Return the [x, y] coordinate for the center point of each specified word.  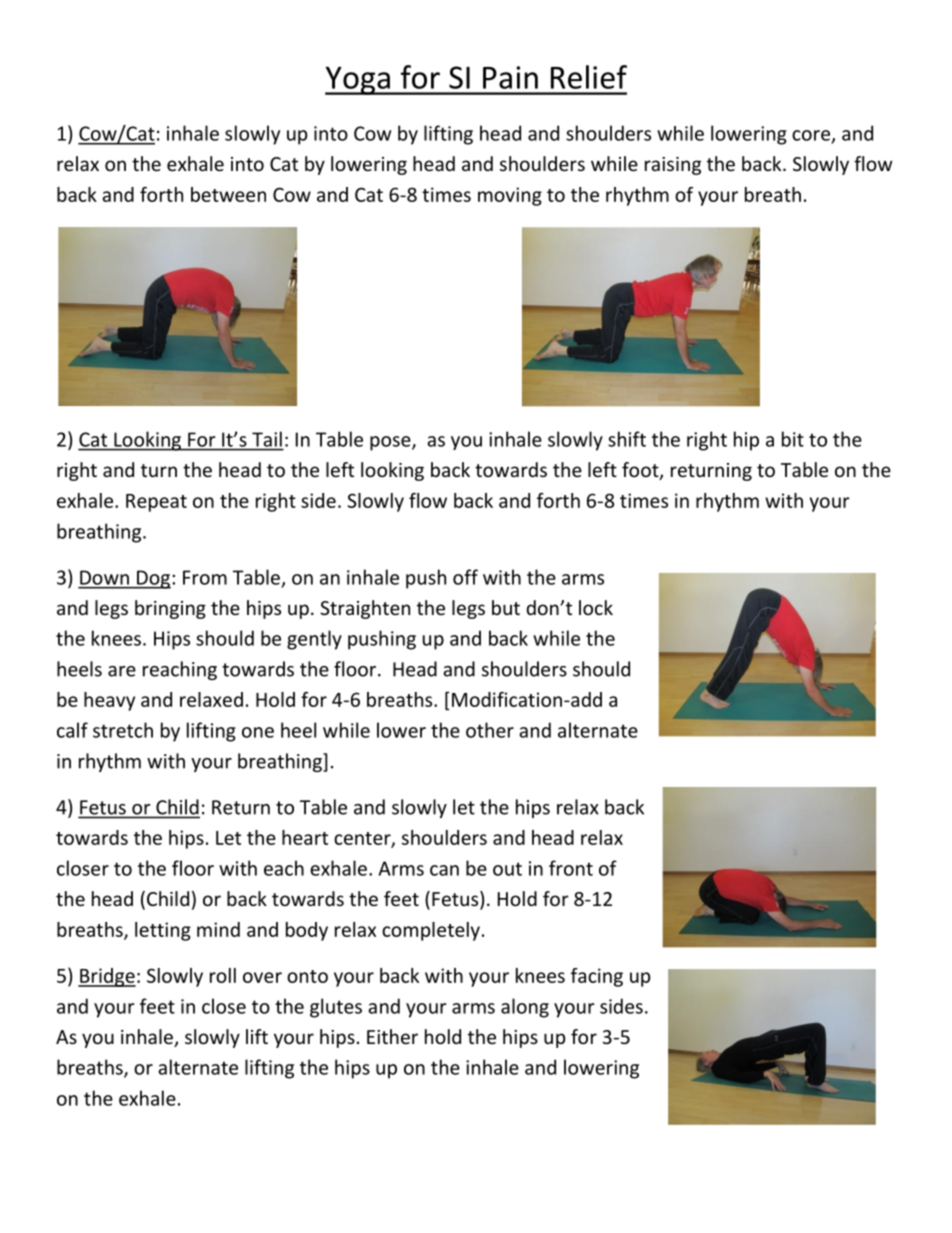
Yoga [358, 81]
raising [673, 166]
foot [641, 471]
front [571, 868]
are [122, 671]
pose [391, 443]
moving [510, 196]
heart [305, 837]
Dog [153, 579]
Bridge [107, 977]
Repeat [156, 503]
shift [627, 439]
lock [596, 607]
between [228, 194]
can [444, 870]
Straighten [365, 609]
